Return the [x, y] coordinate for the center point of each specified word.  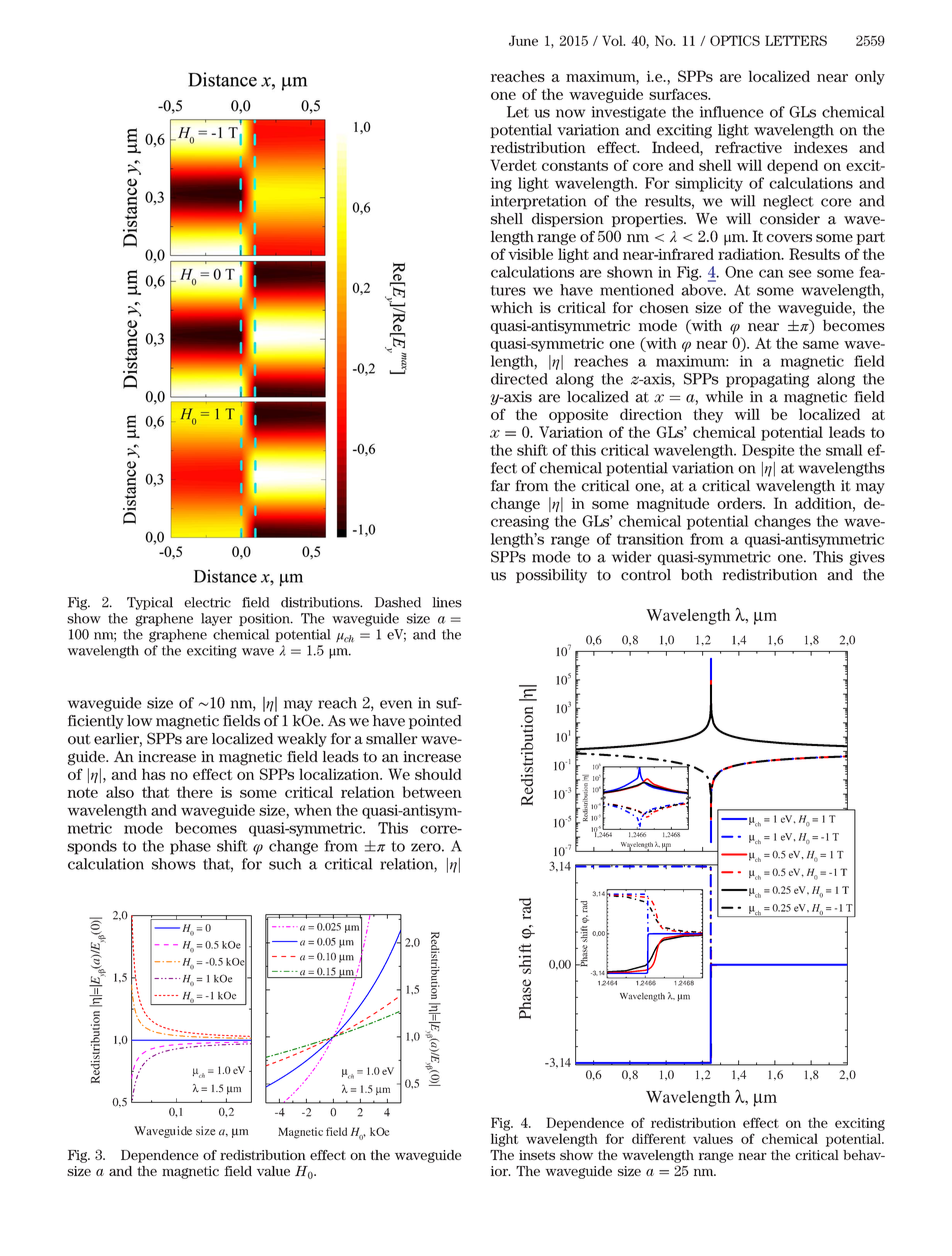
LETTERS [796, 40]
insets [537, 1155]
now [570, 113]
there [195, 792]
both [696, 575]
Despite [768, 451]
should [438, 774]
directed [519, 379]
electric [207, 602]
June [523, 40]
